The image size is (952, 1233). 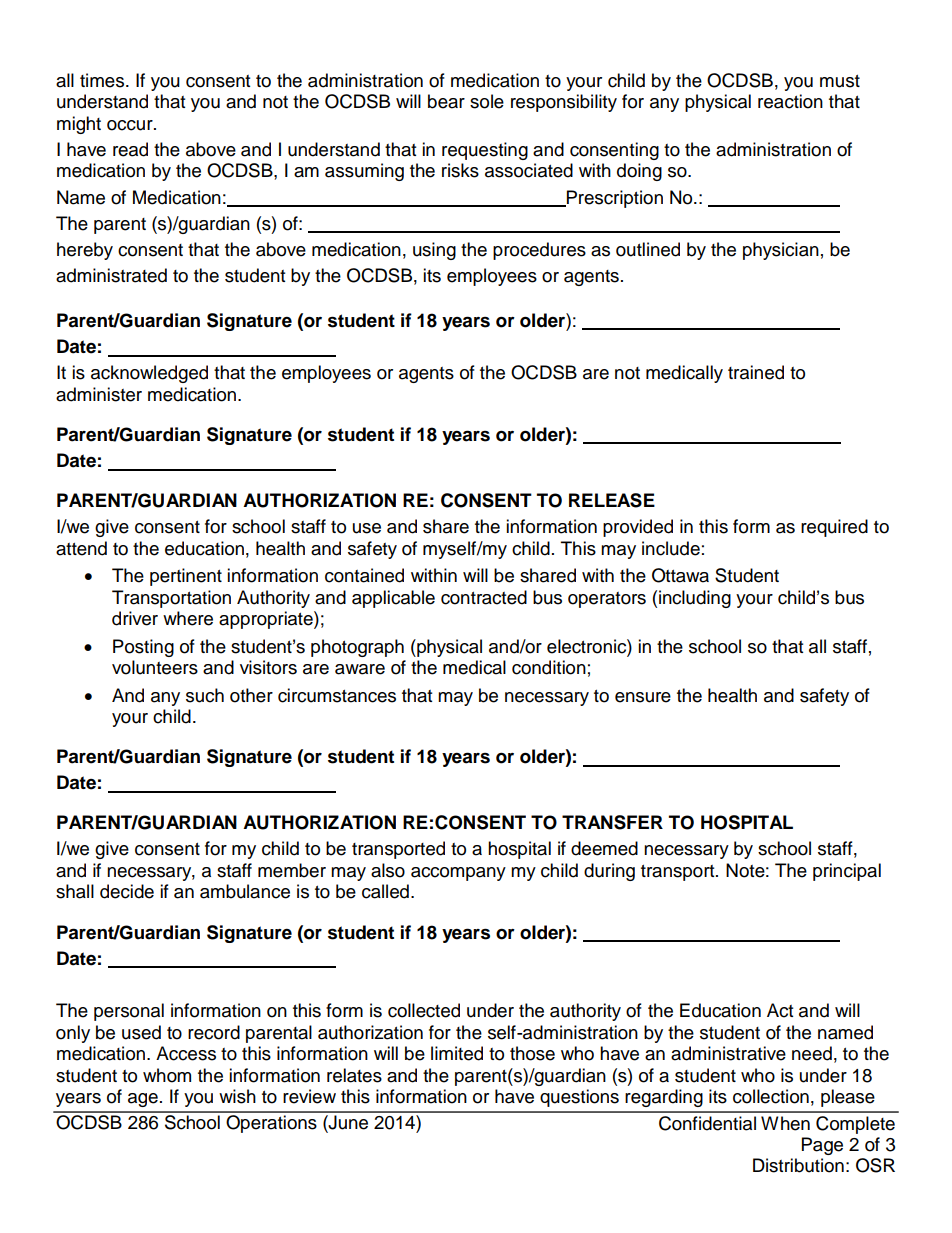 I want to click on accompany, so click(x=458, y=874).
